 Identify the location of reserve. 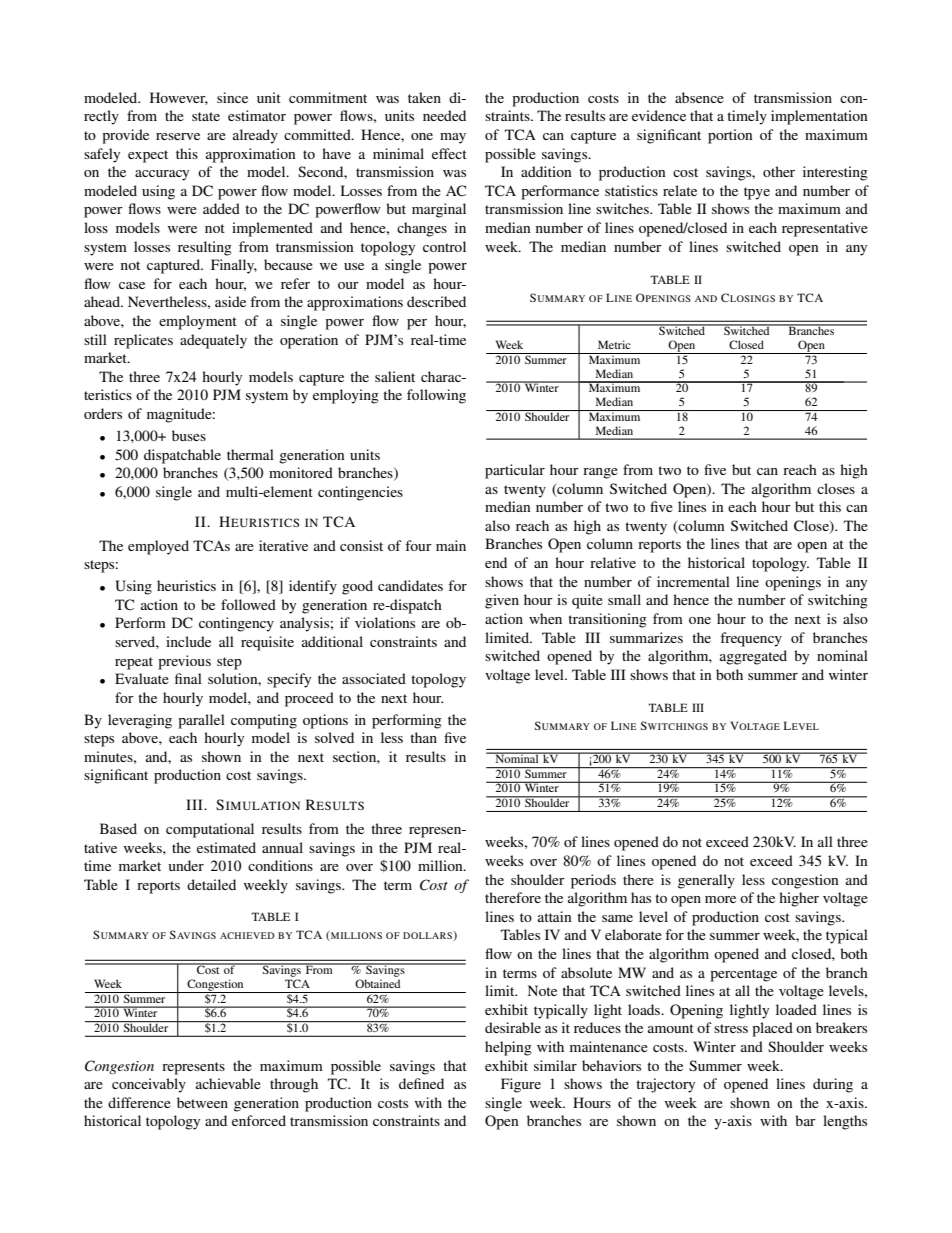
(178, 136).
